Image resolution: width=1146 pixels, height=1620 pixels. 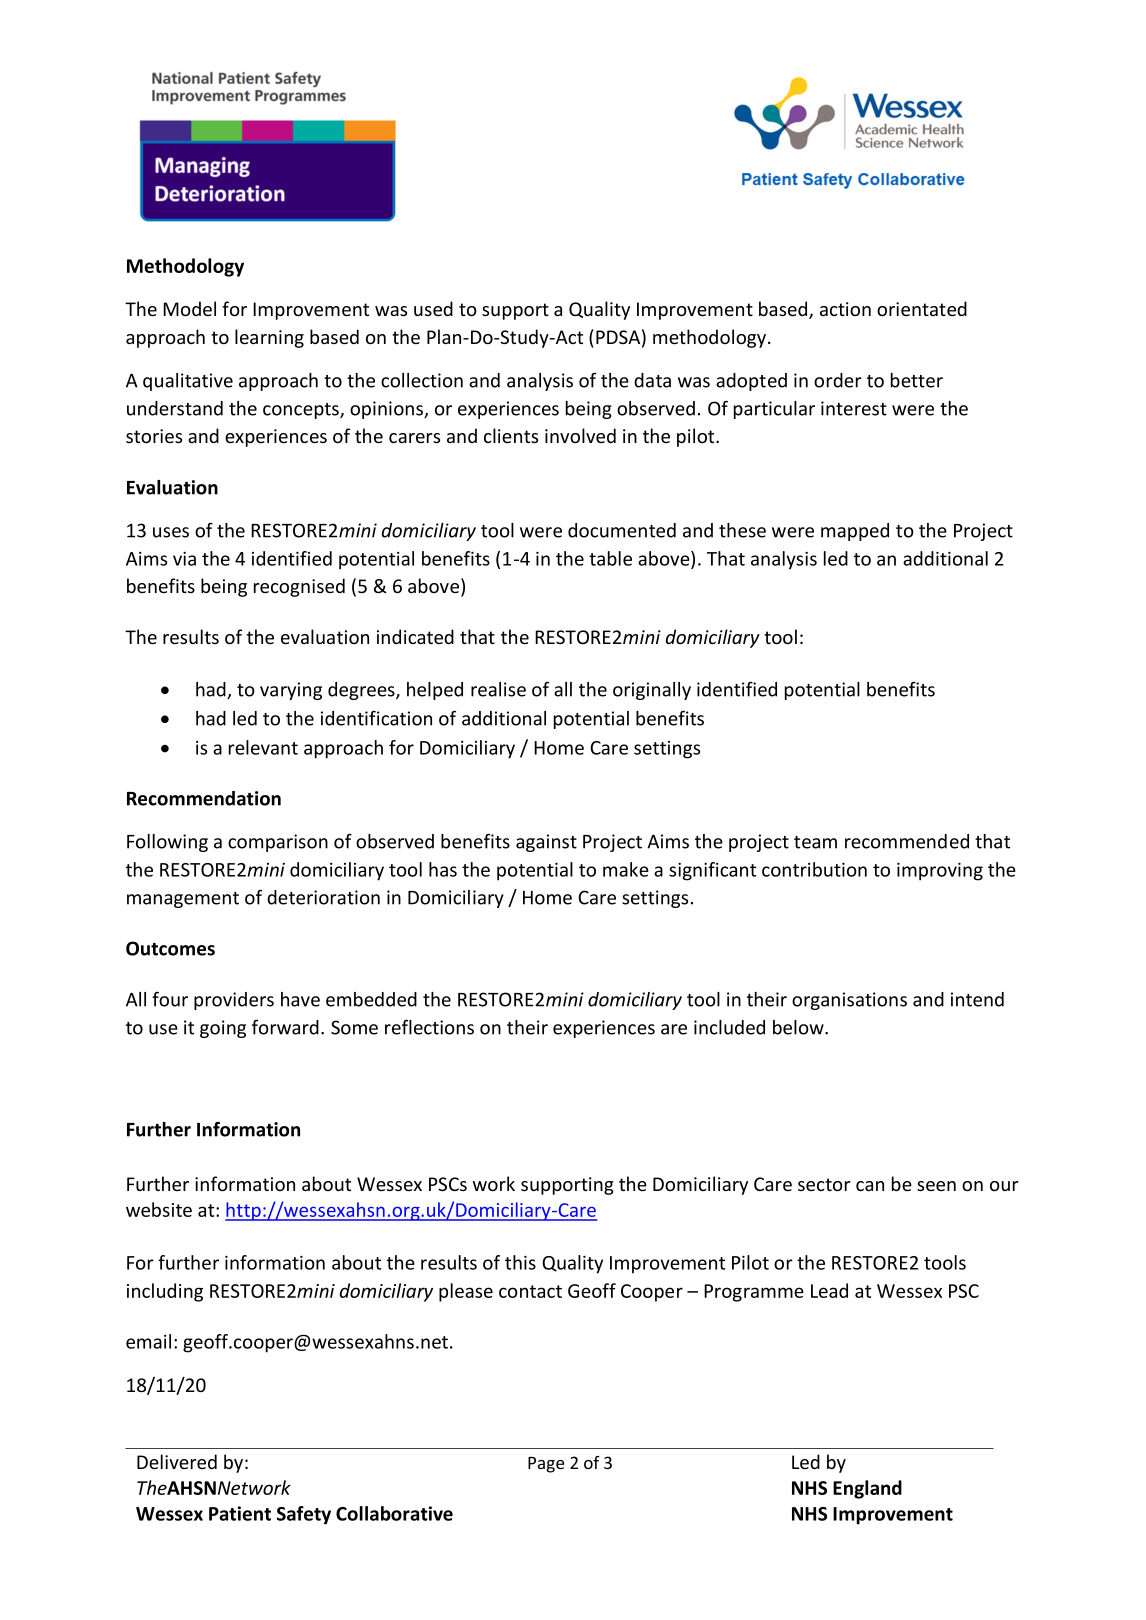 What do you see at coordinates (652, 380) in the screenshot?
I see `data` at bounding box center [652, 380].
